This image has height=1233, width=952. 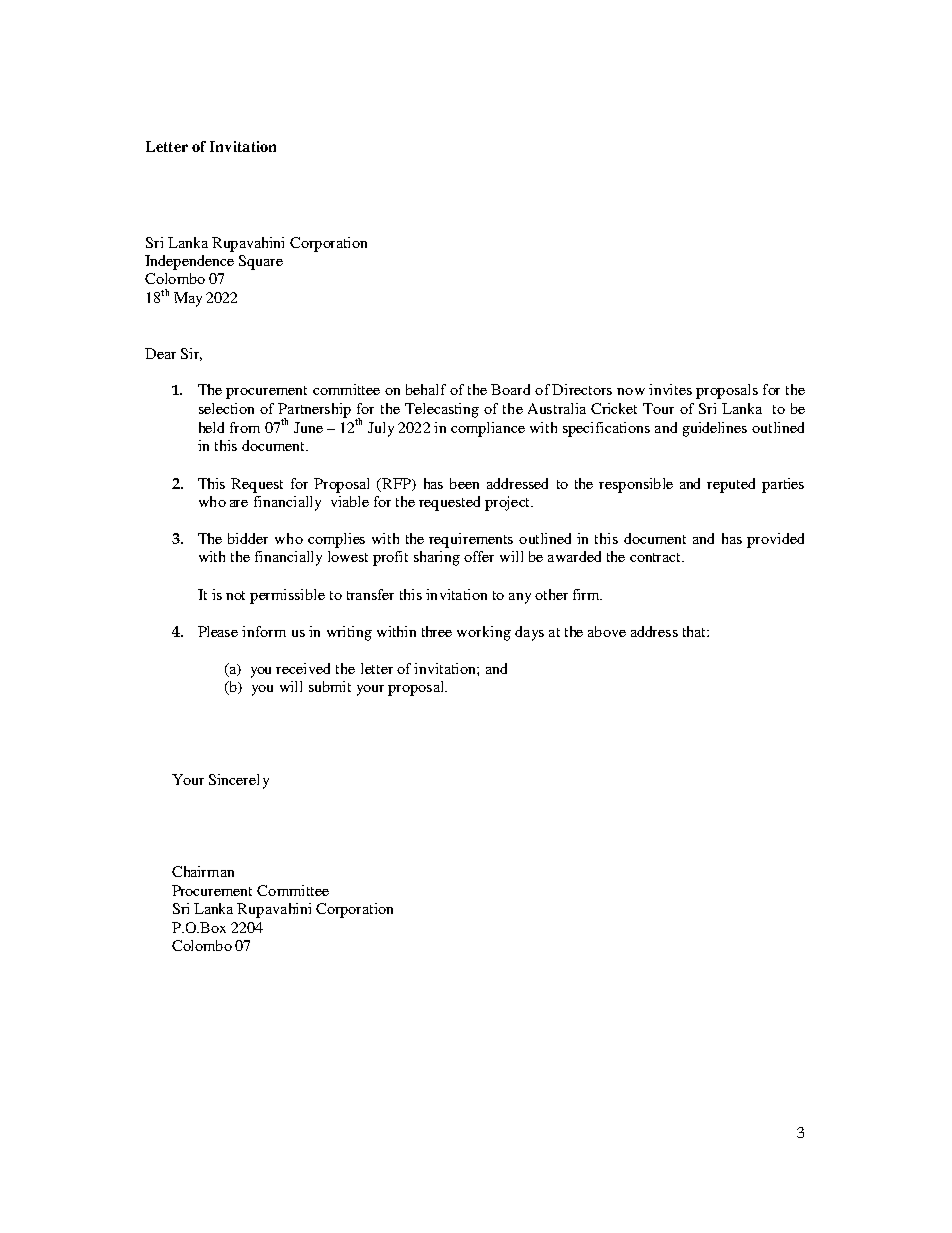 I want to click on Chairman, so click(x=203, y=871).
